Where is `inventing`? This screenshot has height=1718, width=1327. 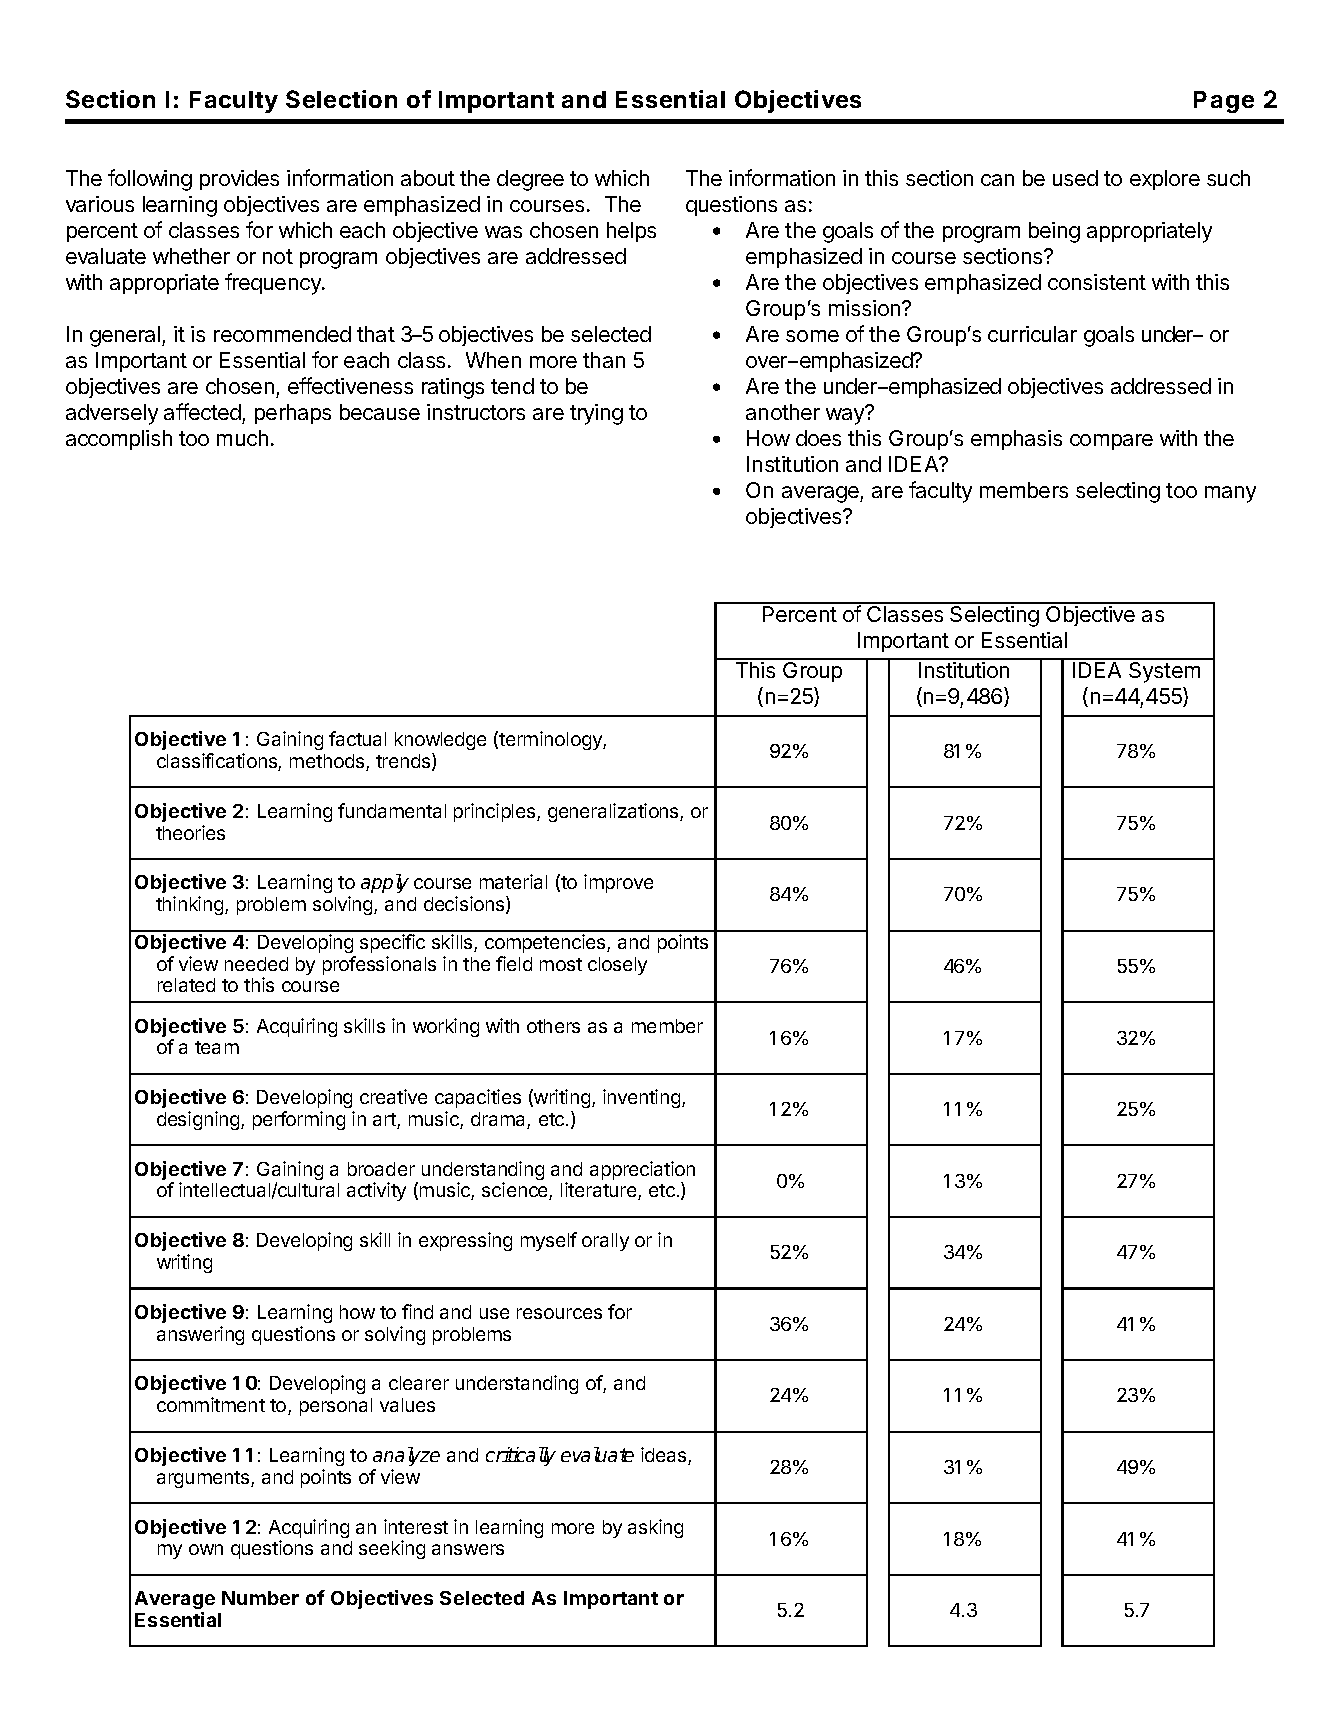 inventing is located at coordinates (643, 1098).
